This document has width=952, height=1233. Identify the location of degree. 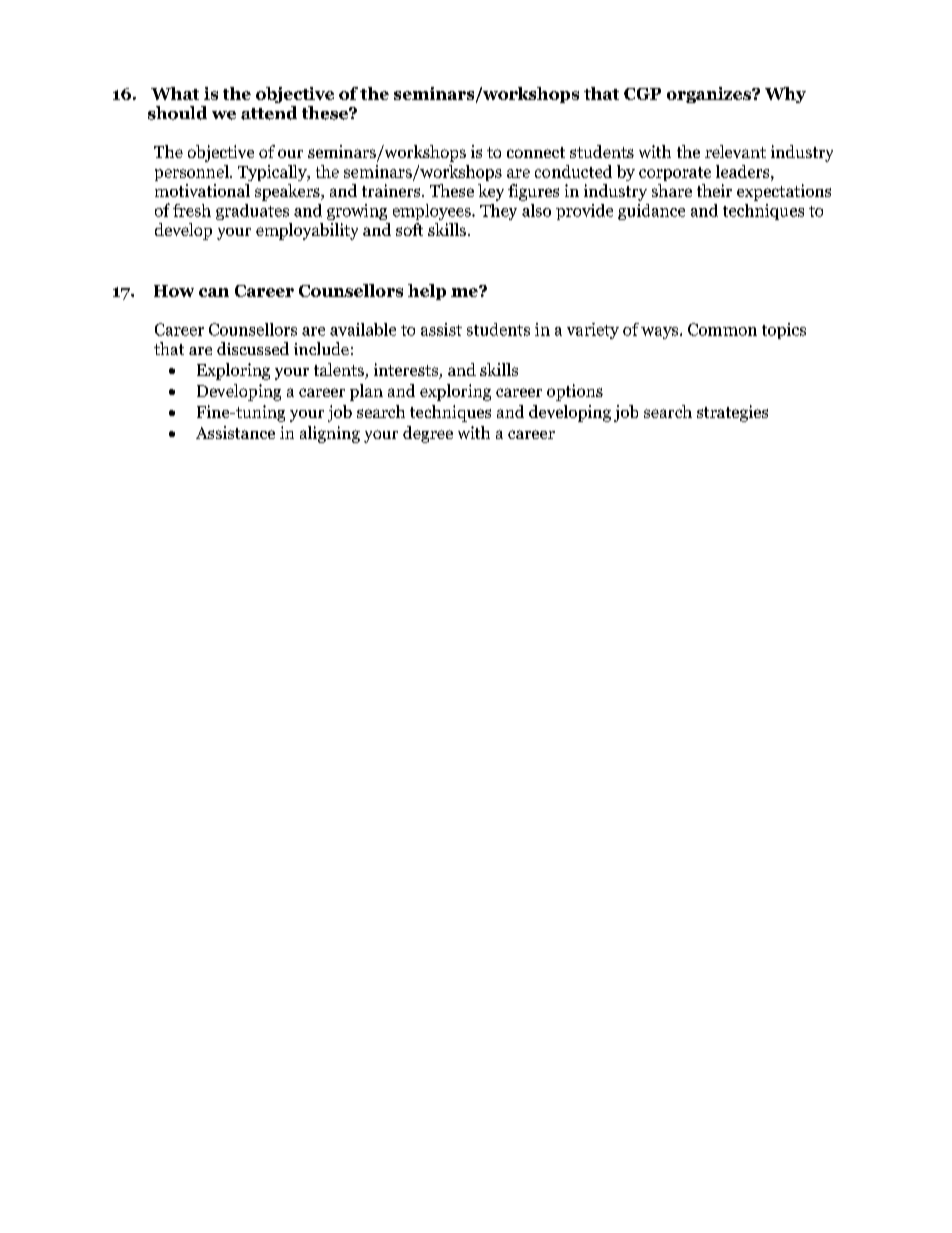
(428, 434).
